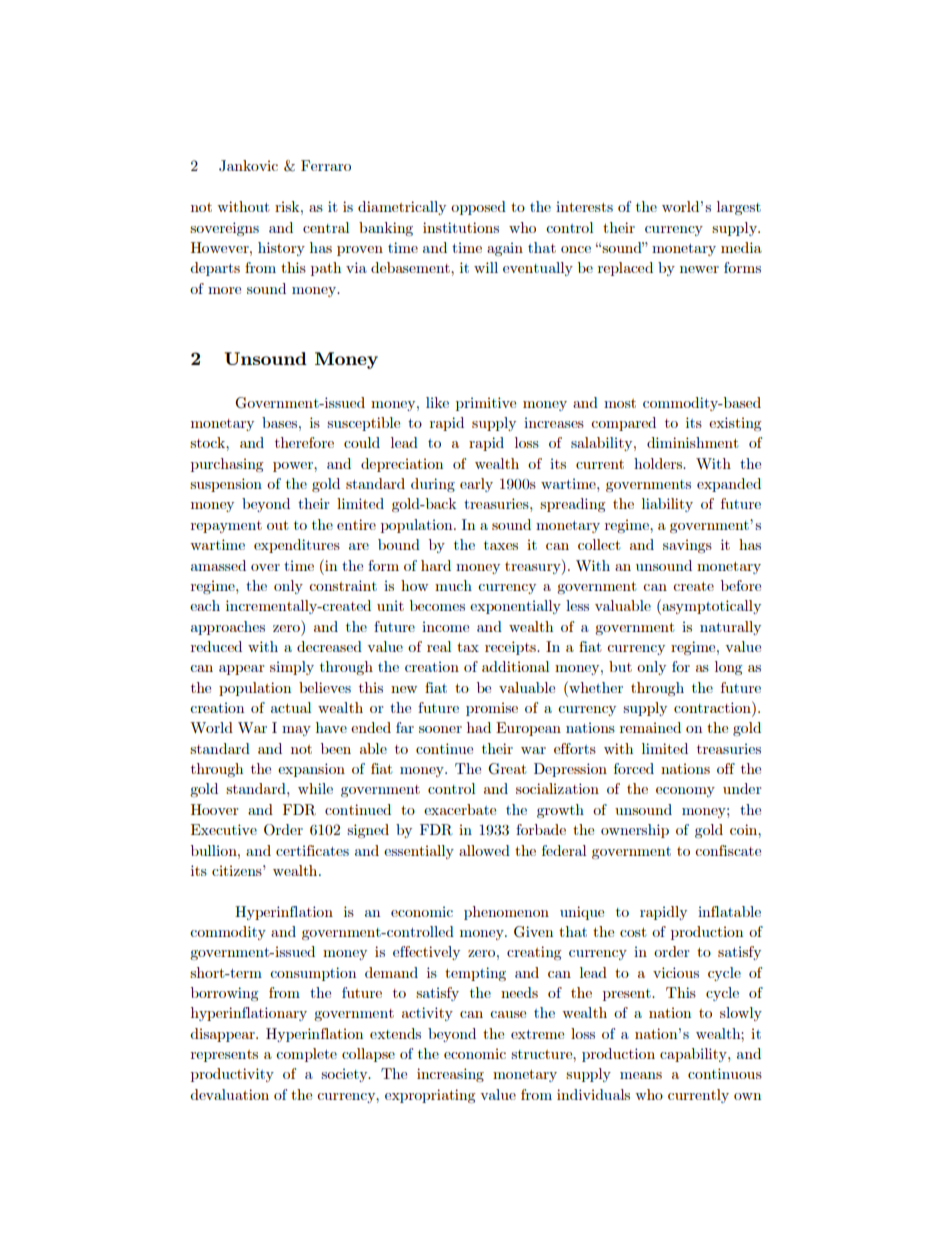  What do you see at coordinates (478, 208) in the screenshot?
I see `opposed` at bounding box center [478, 208].
